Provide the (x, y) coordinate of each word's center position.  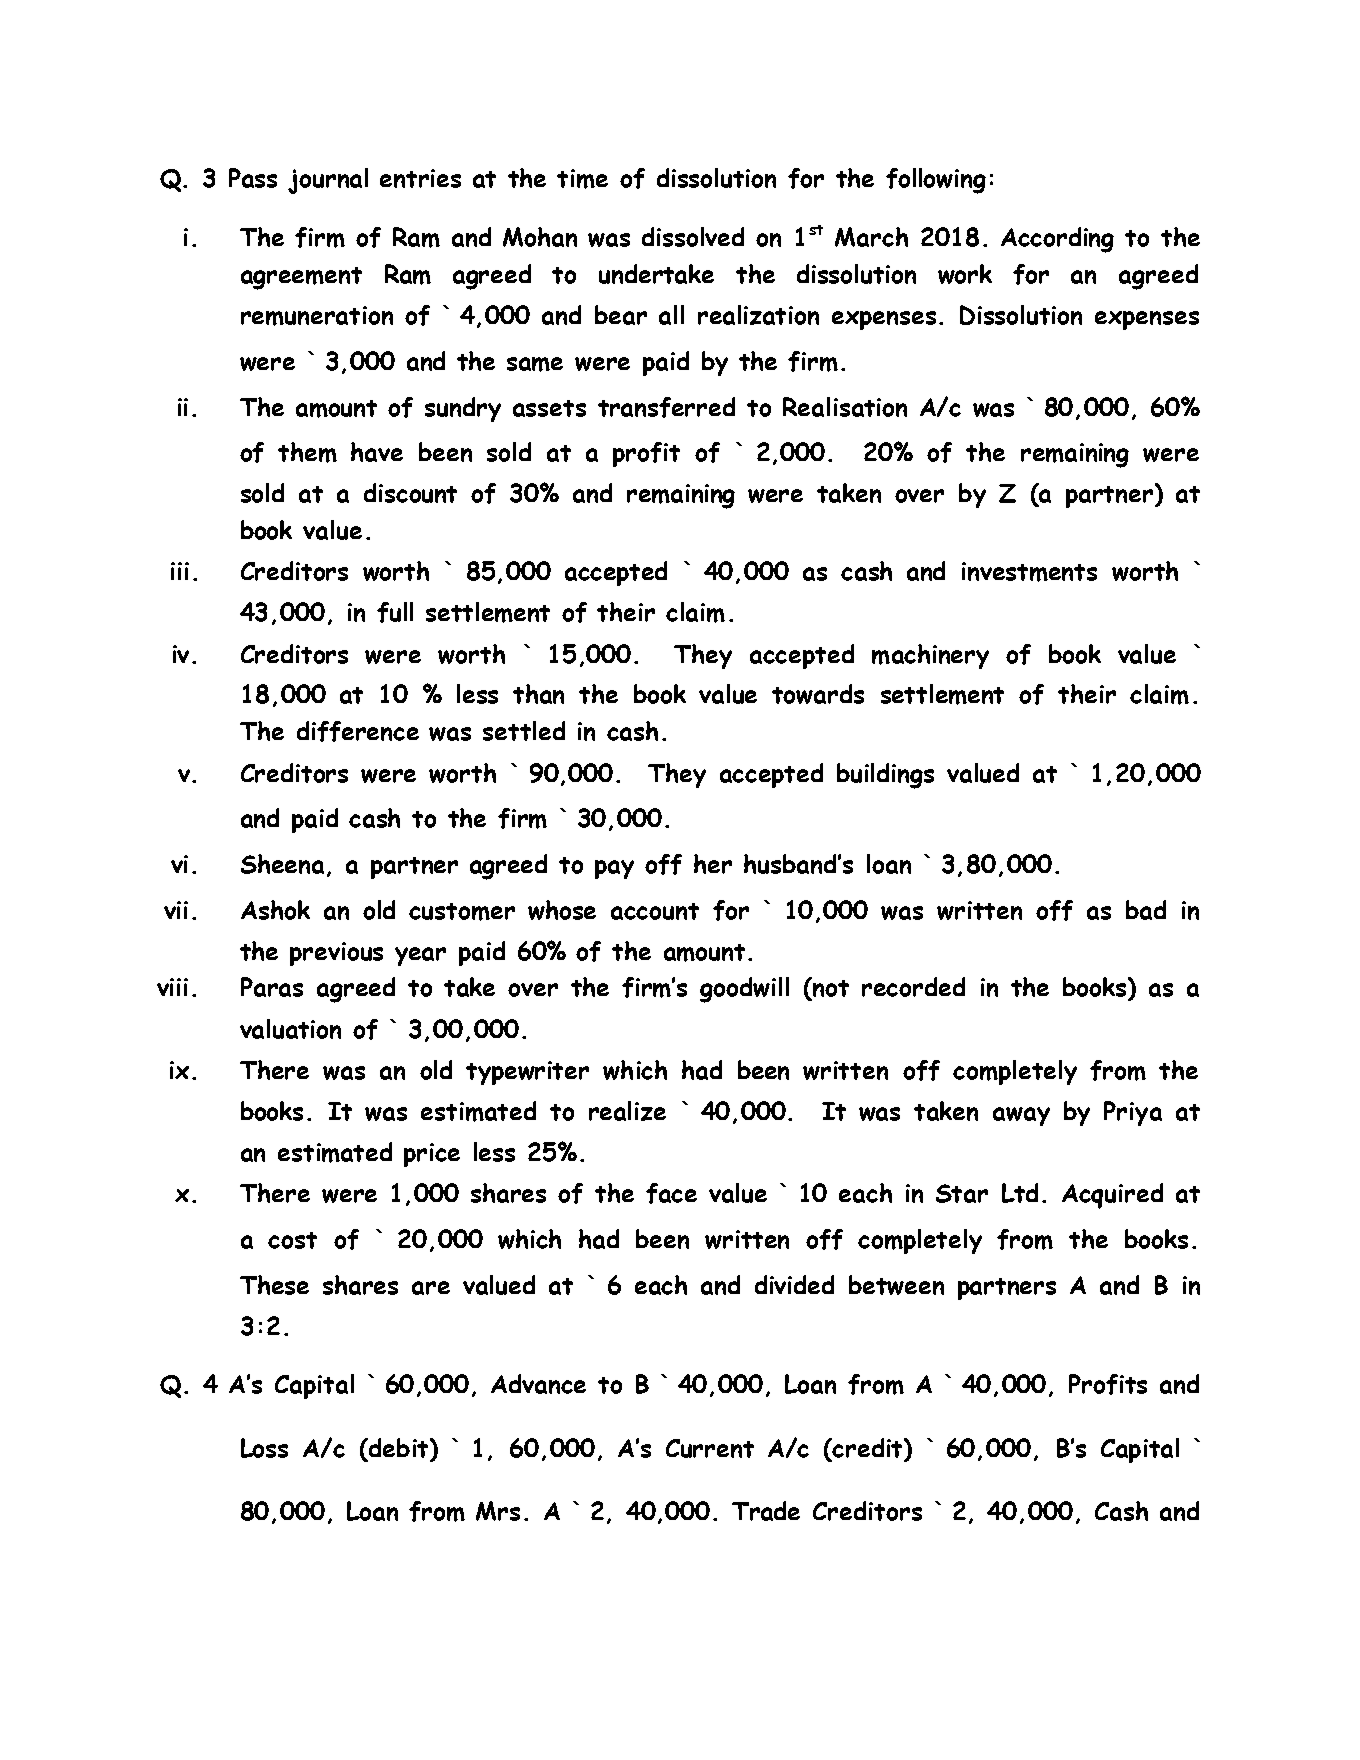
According (1057, 240)
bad (1146, 910)
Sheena (282, 864)
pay (614, 869)
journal (328, 181)
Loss (264, 1448)
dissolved (693, 237)
